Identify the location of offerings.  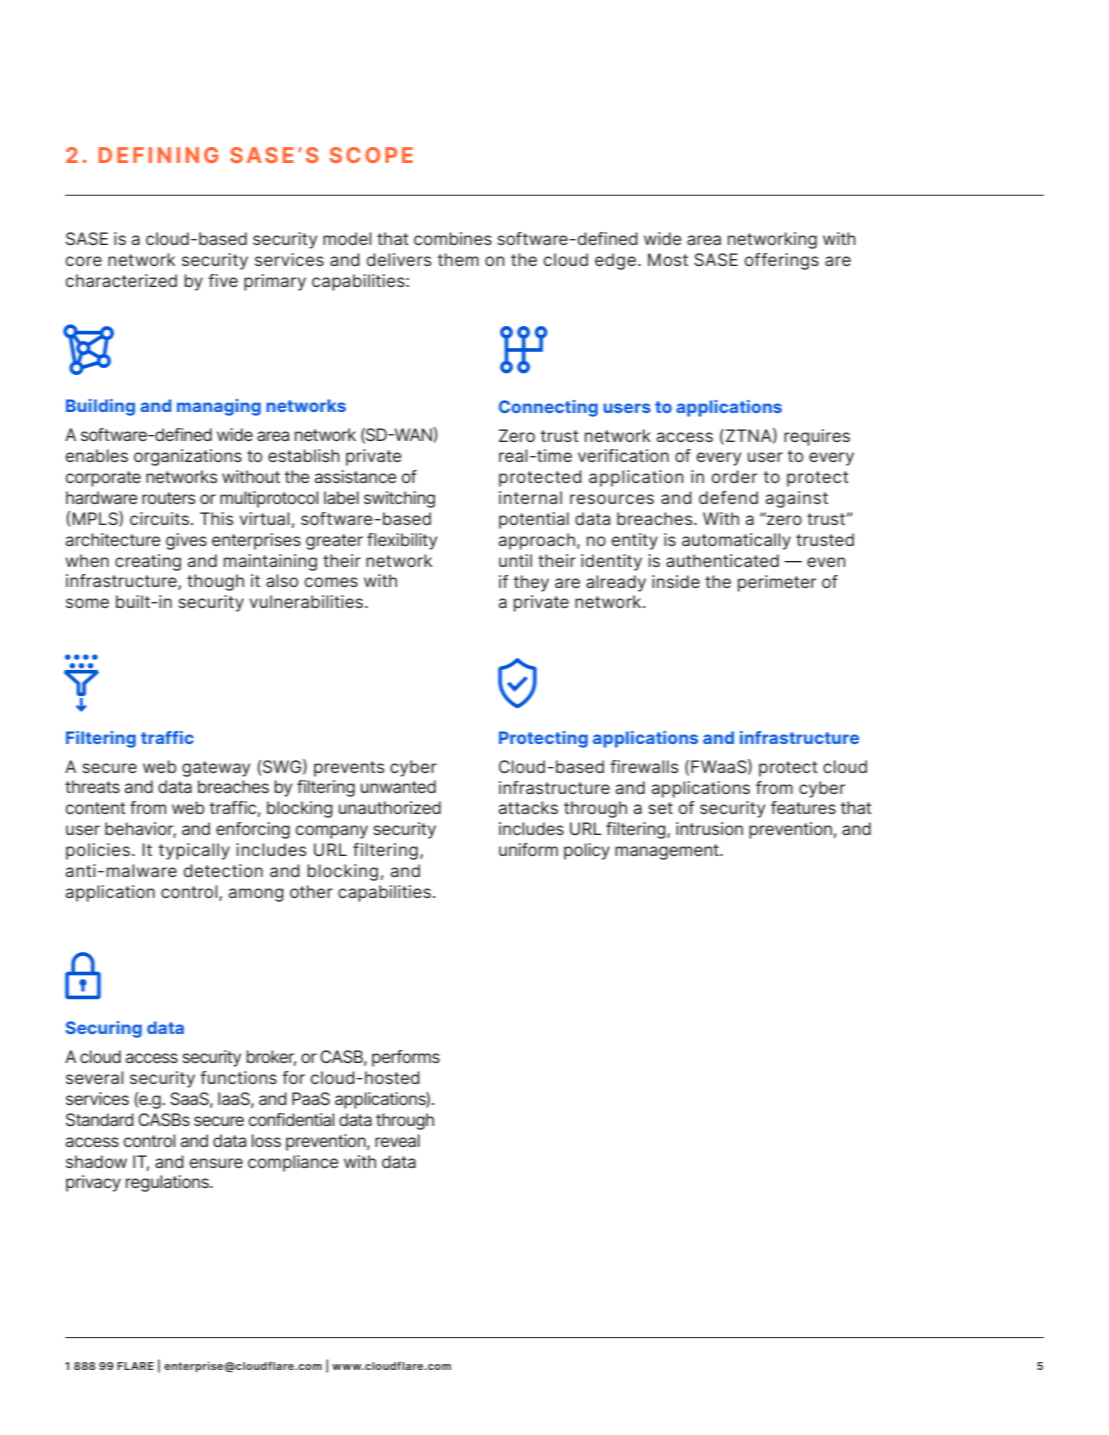
(781, 261).
